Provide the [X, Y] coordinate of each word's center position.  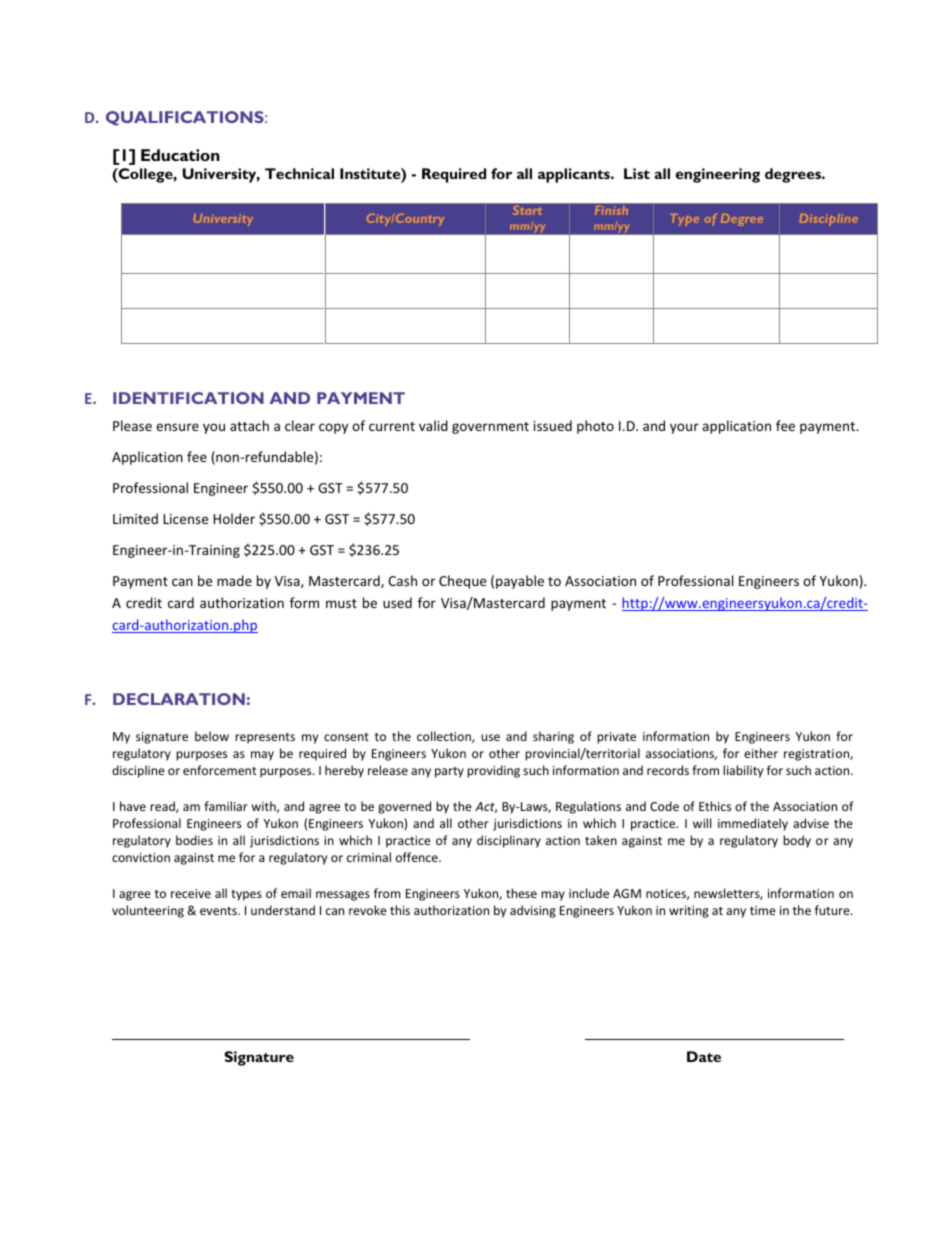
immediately [753, 824]
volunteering [148, 911]
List [637, 173]
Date [704, 1056]
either [761, 753]
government [490, 428]
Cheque [462, 582]
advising [533, 911]
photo [595, 427]
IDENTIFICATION [188, 398]
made [234, 580]
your [684, 428]
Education [180, 155]
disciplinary [509, 841]
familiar [226, 806]
